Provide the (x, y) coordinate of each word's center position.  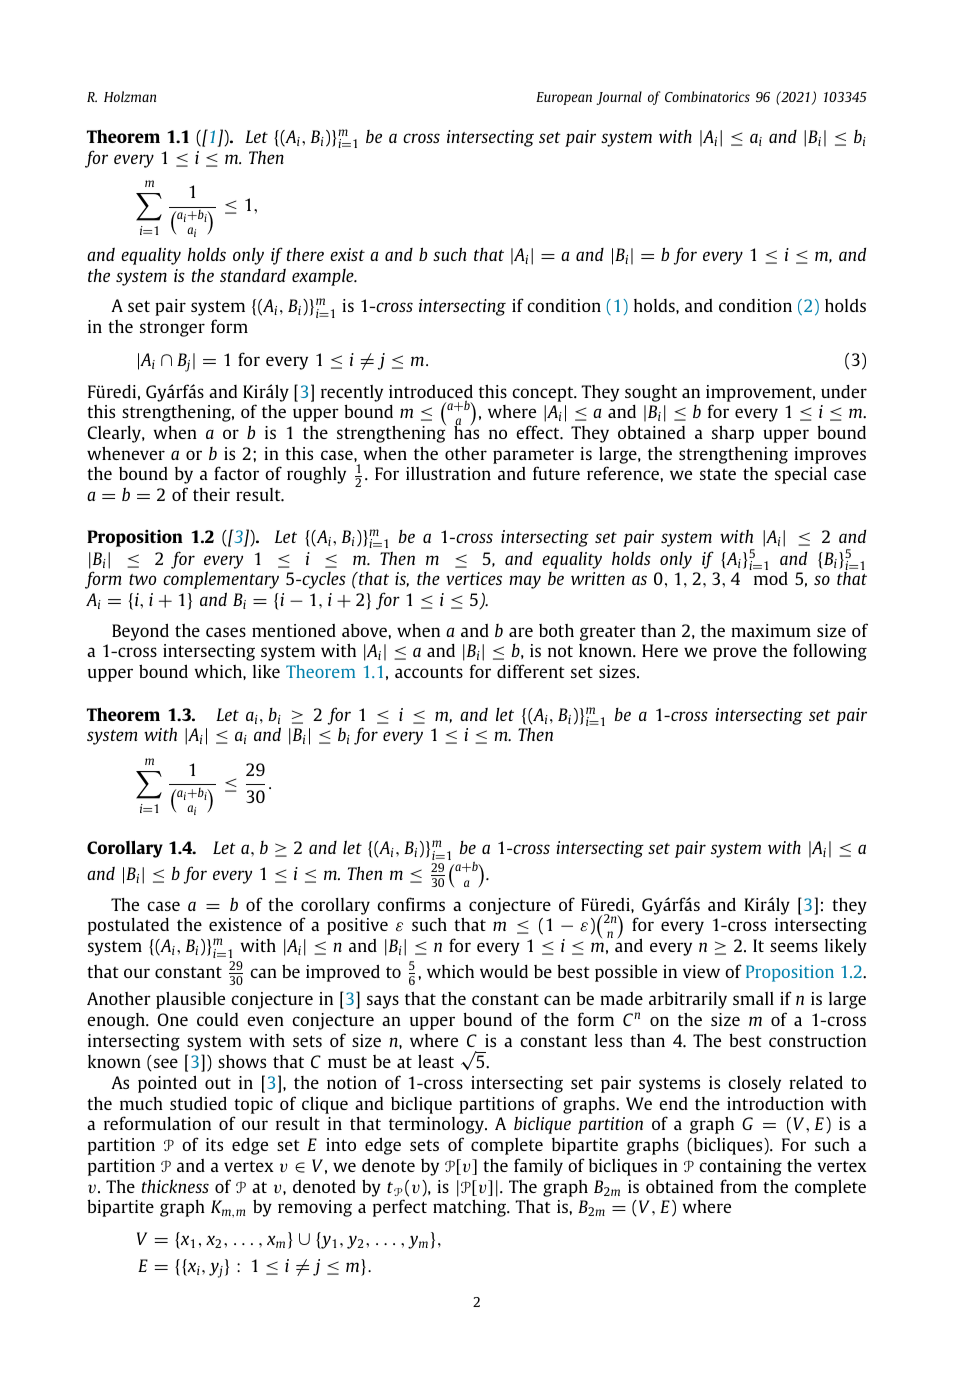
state (718, 474)
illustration (448, 473)
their (211, 494)
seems (794, 947)
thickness (175, 1186)
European (564, 98)
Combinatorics (707, 96)
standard (253, 275)
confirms (411, 904)
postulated (128, 926)
